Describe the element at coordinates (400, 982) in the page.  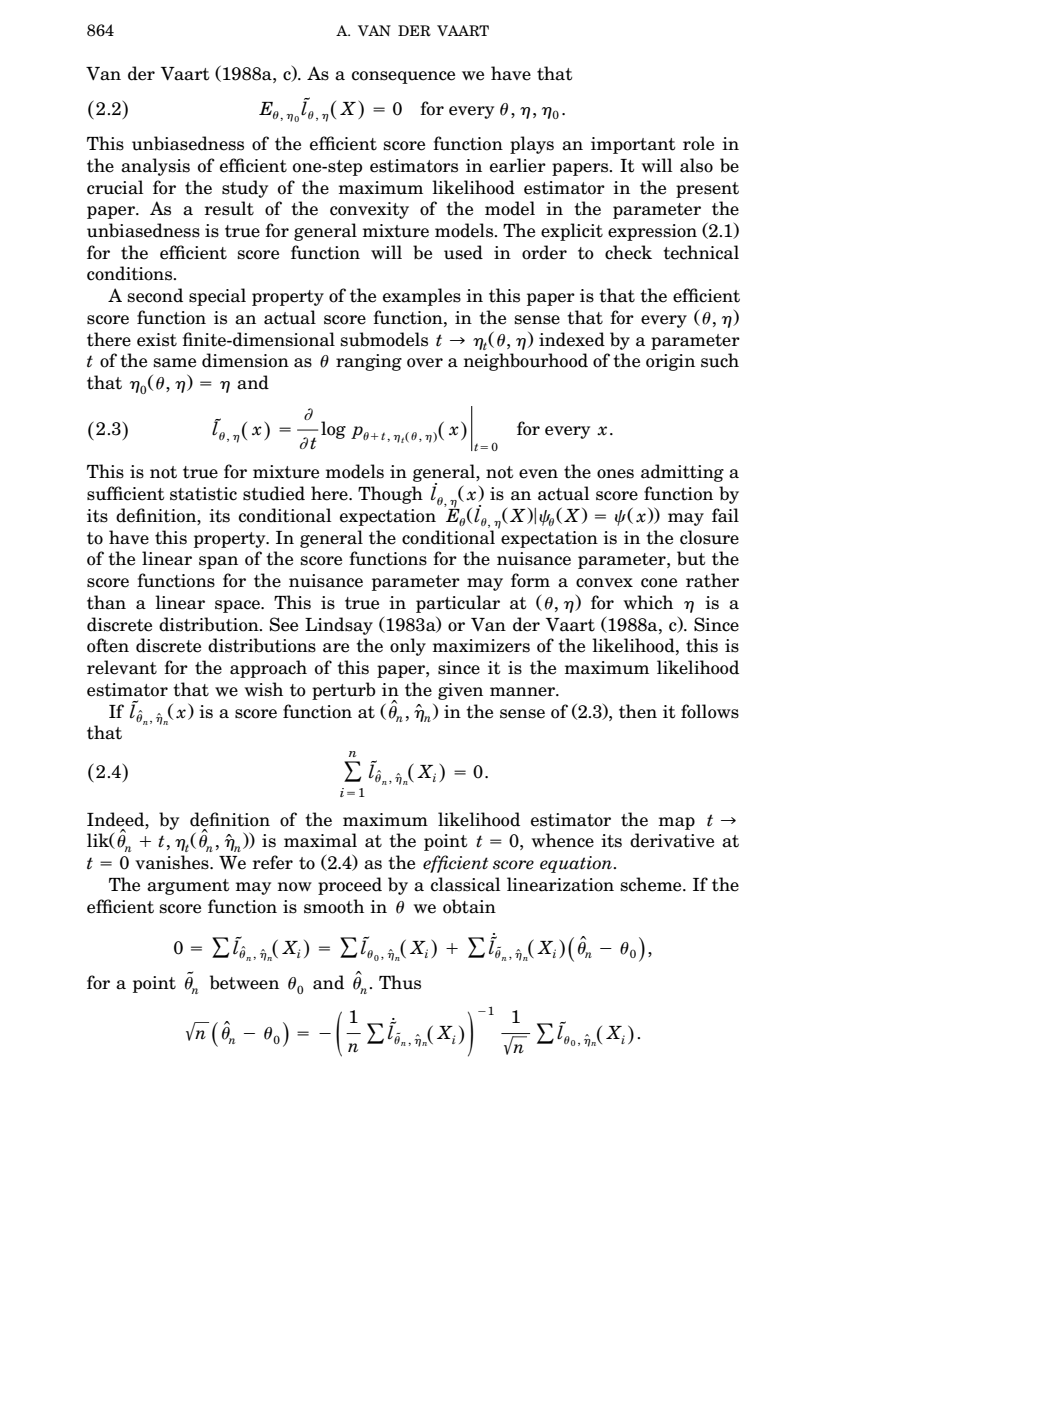
I see `Thus` at that location.
